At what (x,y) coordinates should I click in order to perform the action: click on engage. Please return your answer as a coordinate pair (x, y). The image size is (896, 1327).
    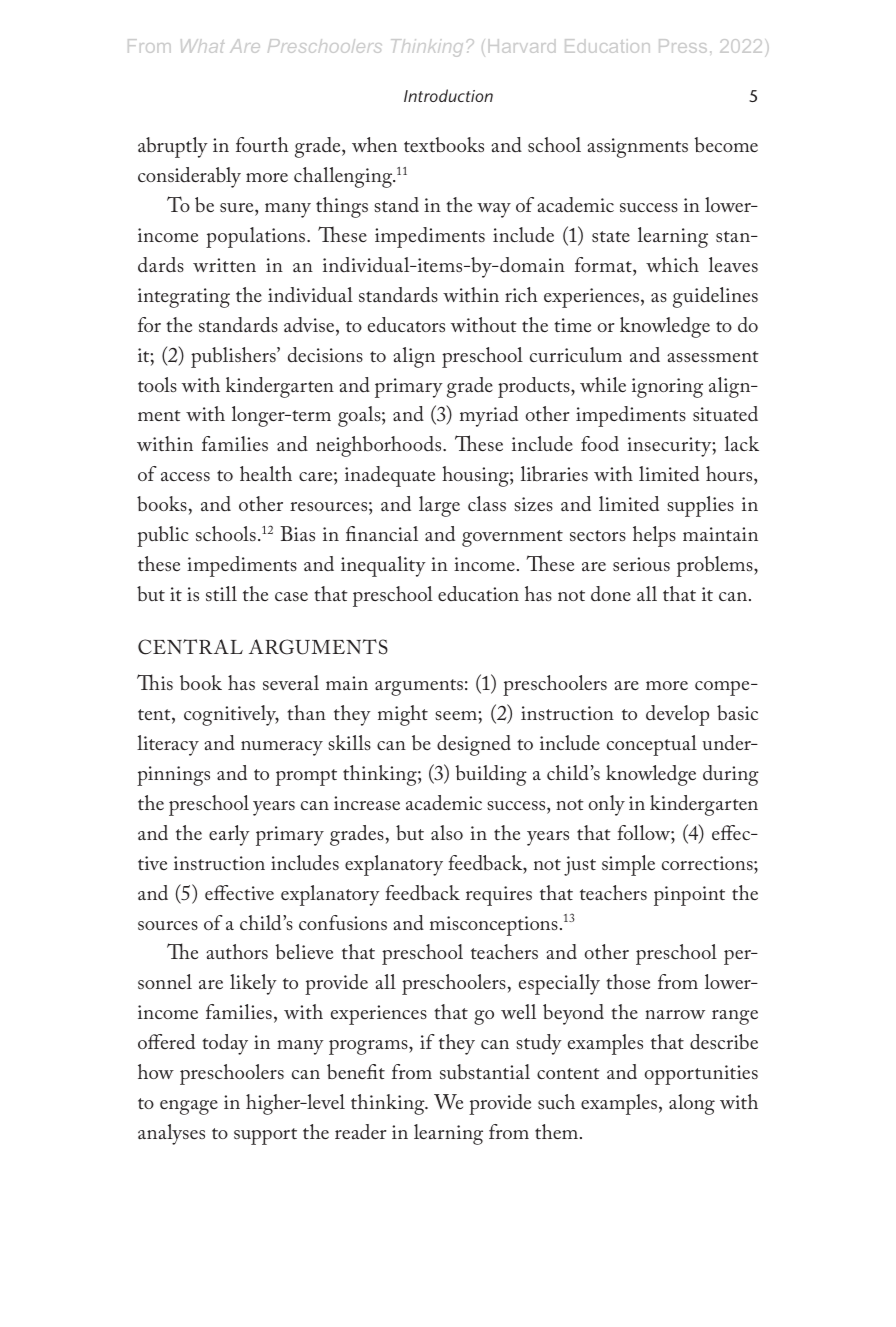
    Looking at the image, I should click on (189, 1107).
